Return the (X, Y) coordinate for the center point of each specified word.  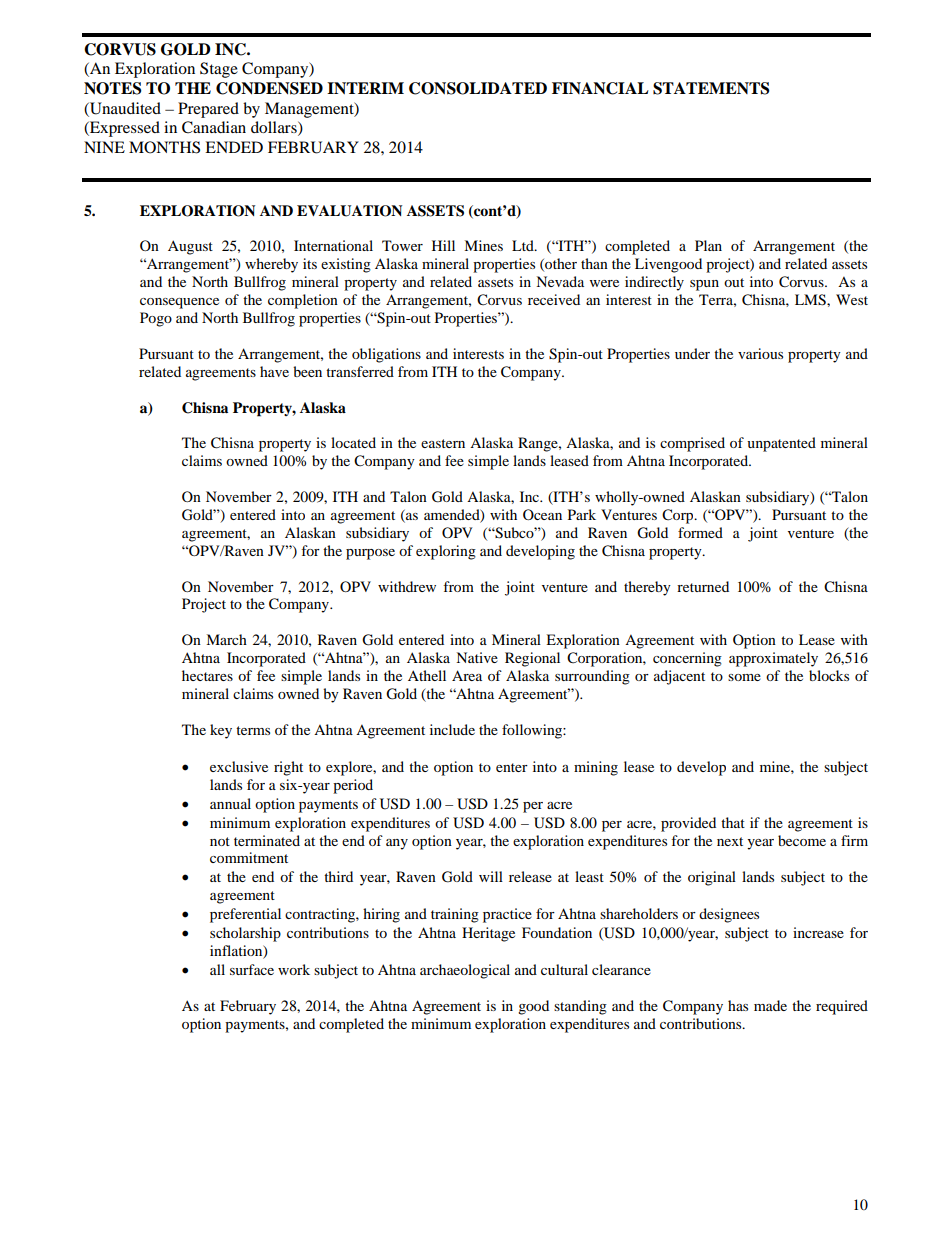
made (770, 1005)
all (217, 969)
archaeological (465, 971)
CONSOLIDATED (478, 88)
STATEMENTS (711, 88)
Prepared (208, 110)
